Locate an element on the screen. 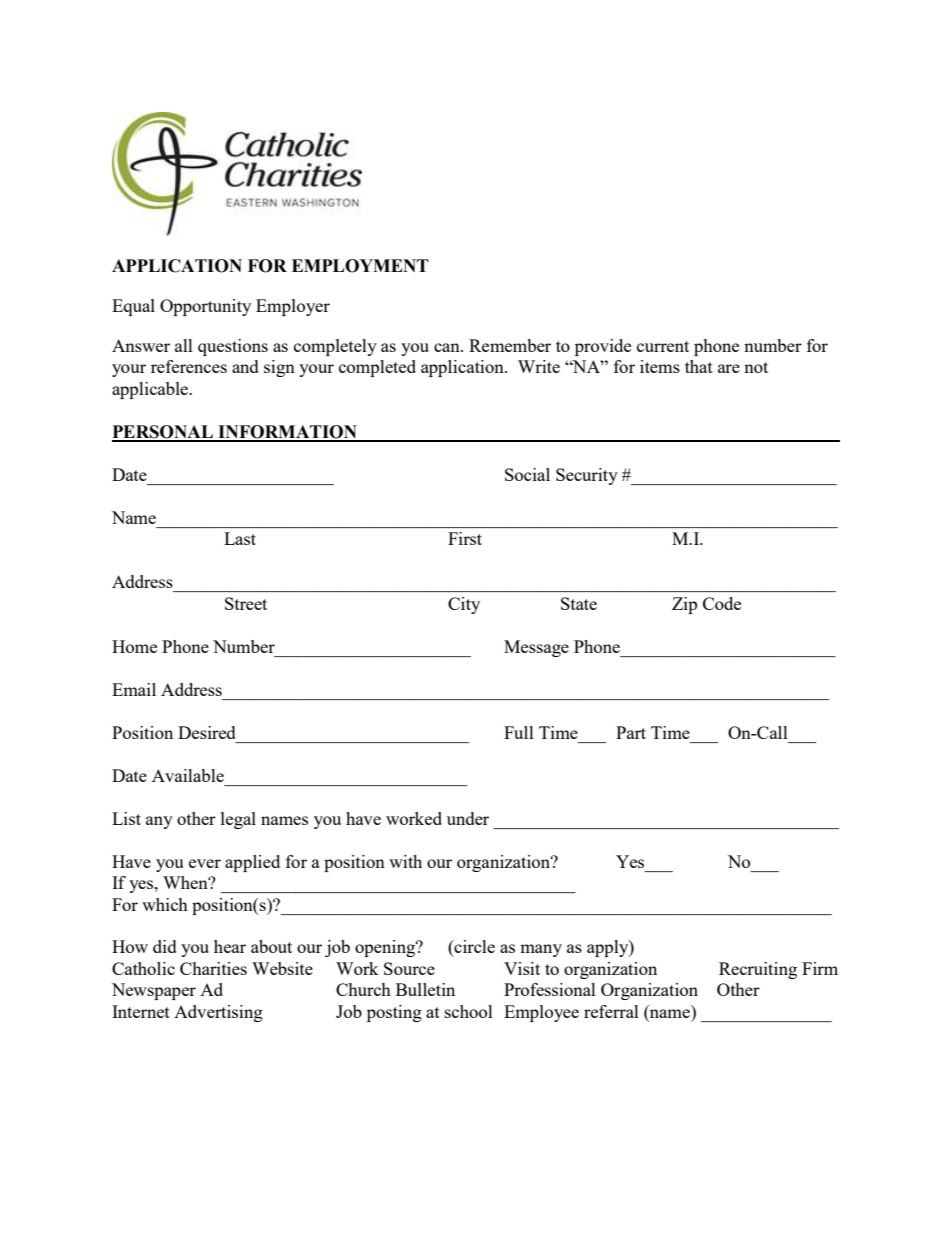  Remember is located at coordinates (510, 345).
